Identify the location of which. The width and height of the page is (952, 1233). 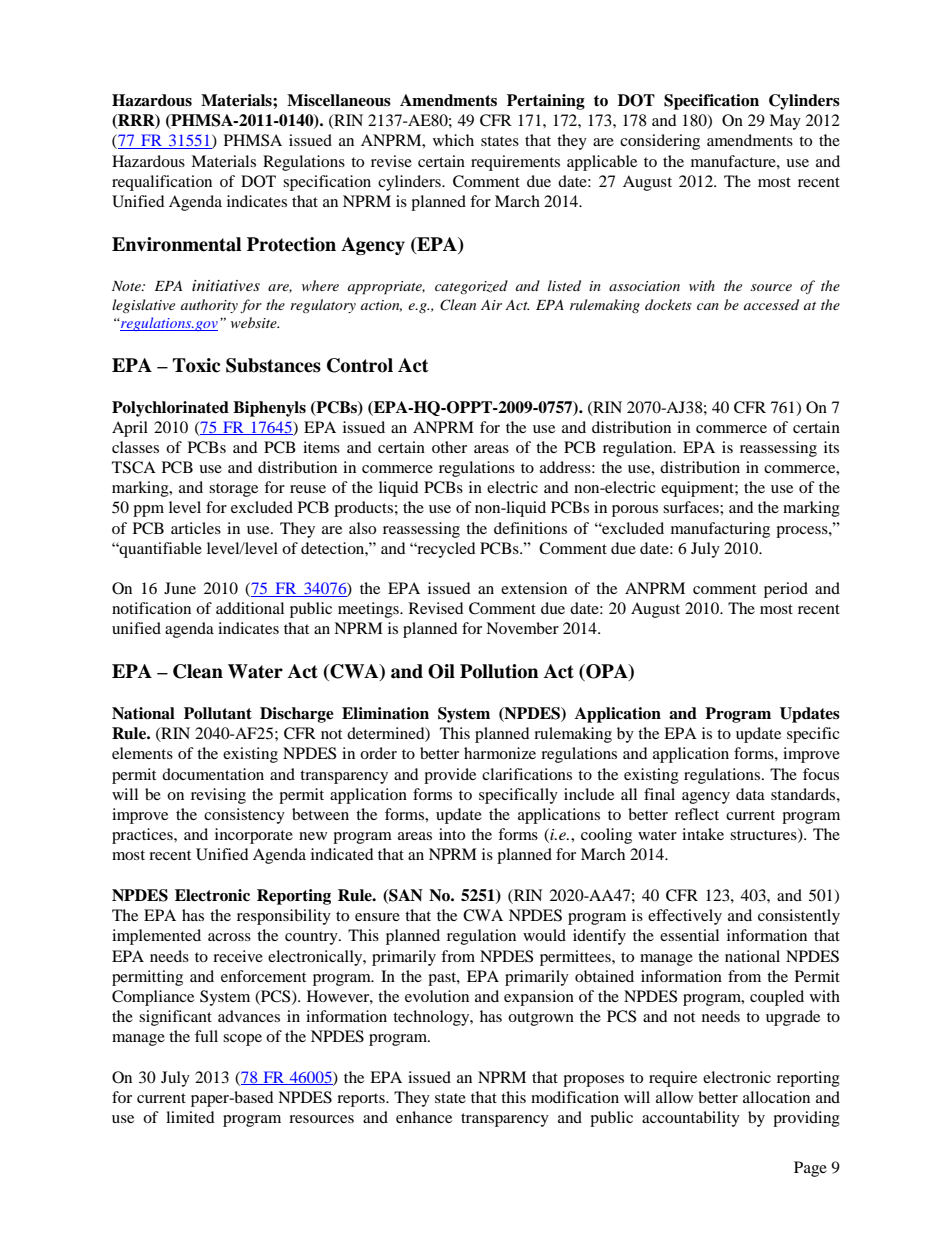
(453, 140).
